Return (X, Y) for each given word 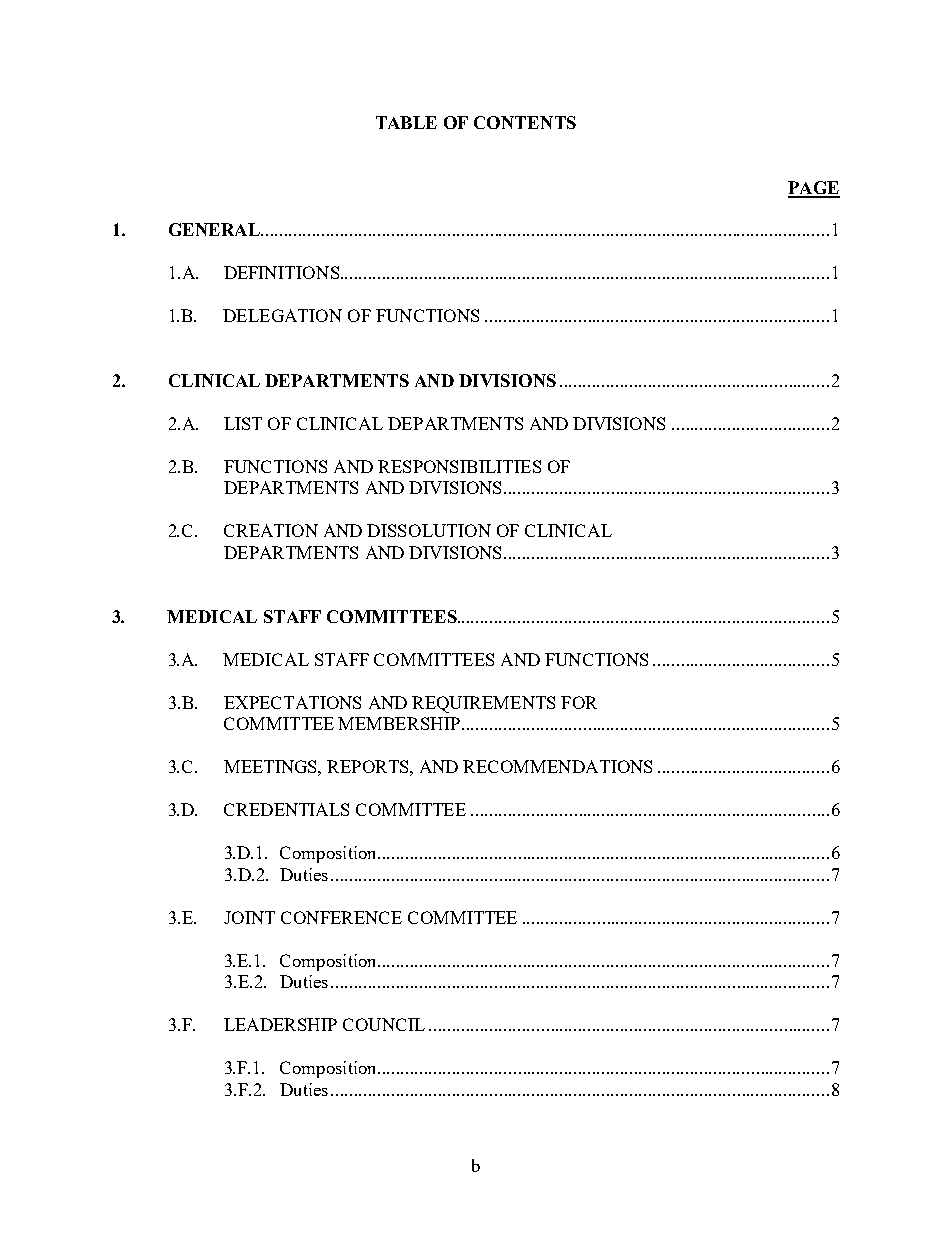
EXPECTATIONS (292, 702)
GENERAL (215, 229)
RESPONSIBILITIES (459, 466)
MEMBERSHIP (399, 723)
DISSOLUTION (429, 530)
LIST (243, 423)
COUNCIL (384, 1024)
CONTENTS (525, 122)
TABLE (406, 122)
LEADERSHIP (280, 1024)
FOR (579, 702)
